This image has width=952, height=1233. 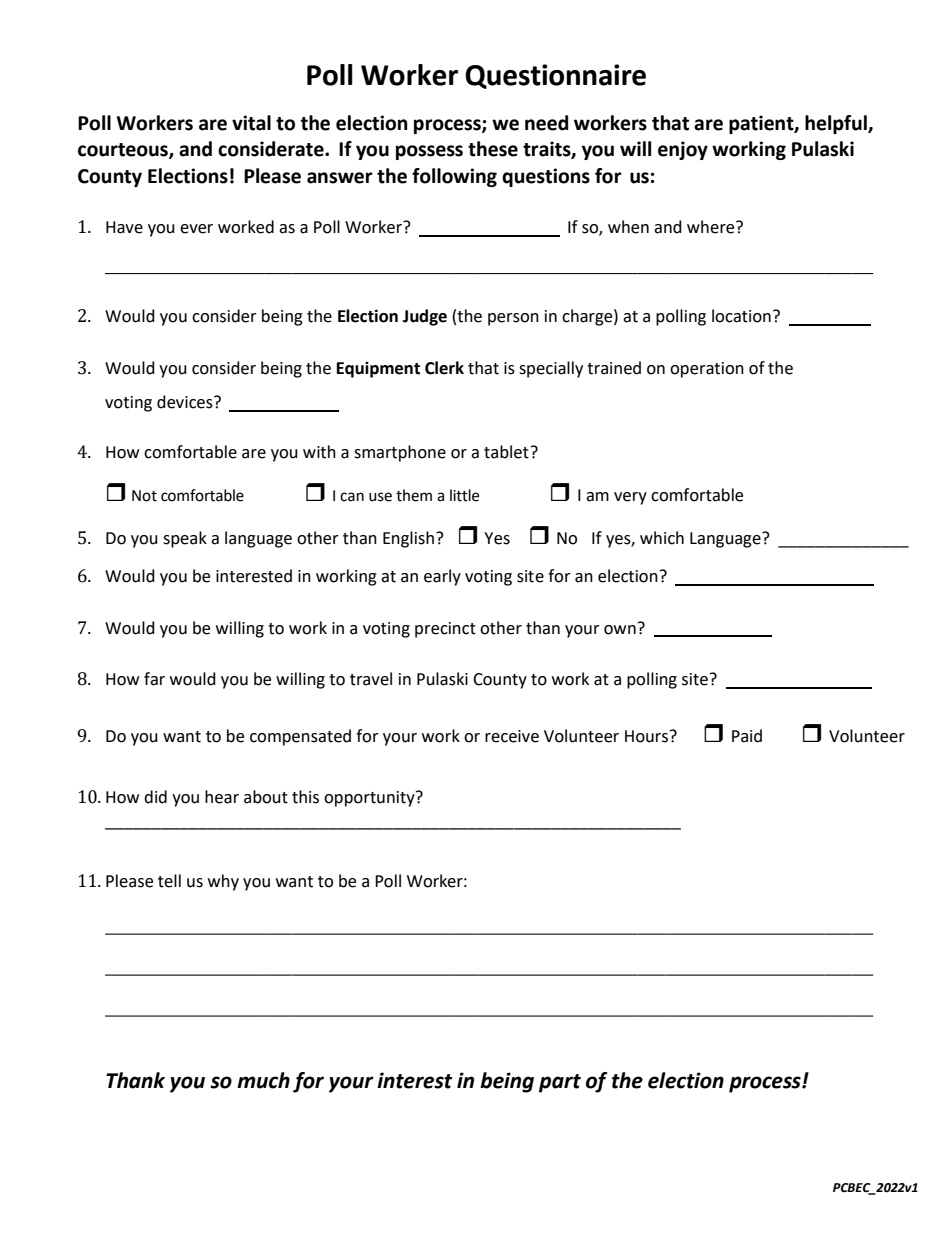 I want to click on helpful, so click(x=837, y=124).
